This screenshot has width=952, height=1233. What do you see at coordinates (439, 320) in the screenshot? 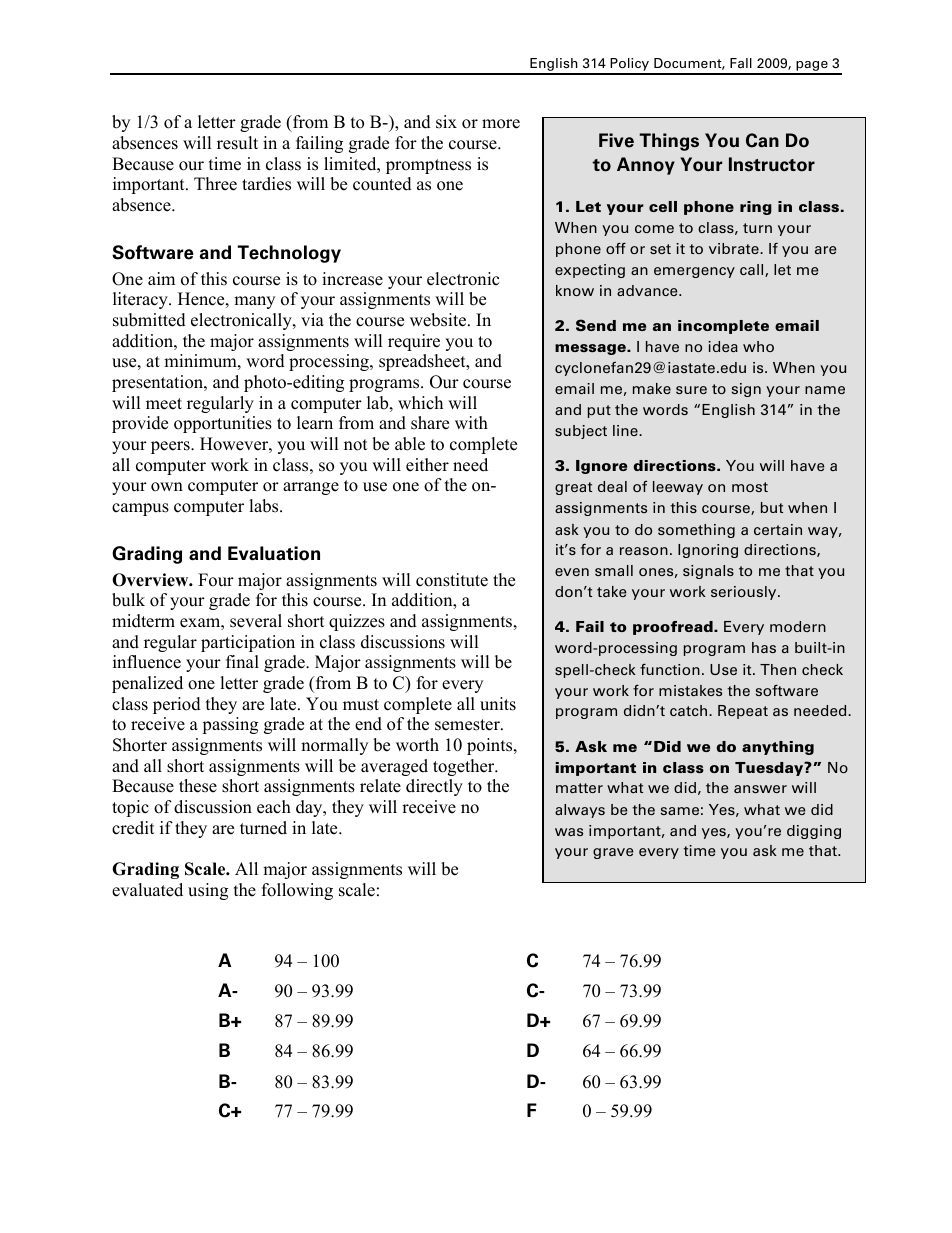
I see `website` at bounding box center [439, 320].
